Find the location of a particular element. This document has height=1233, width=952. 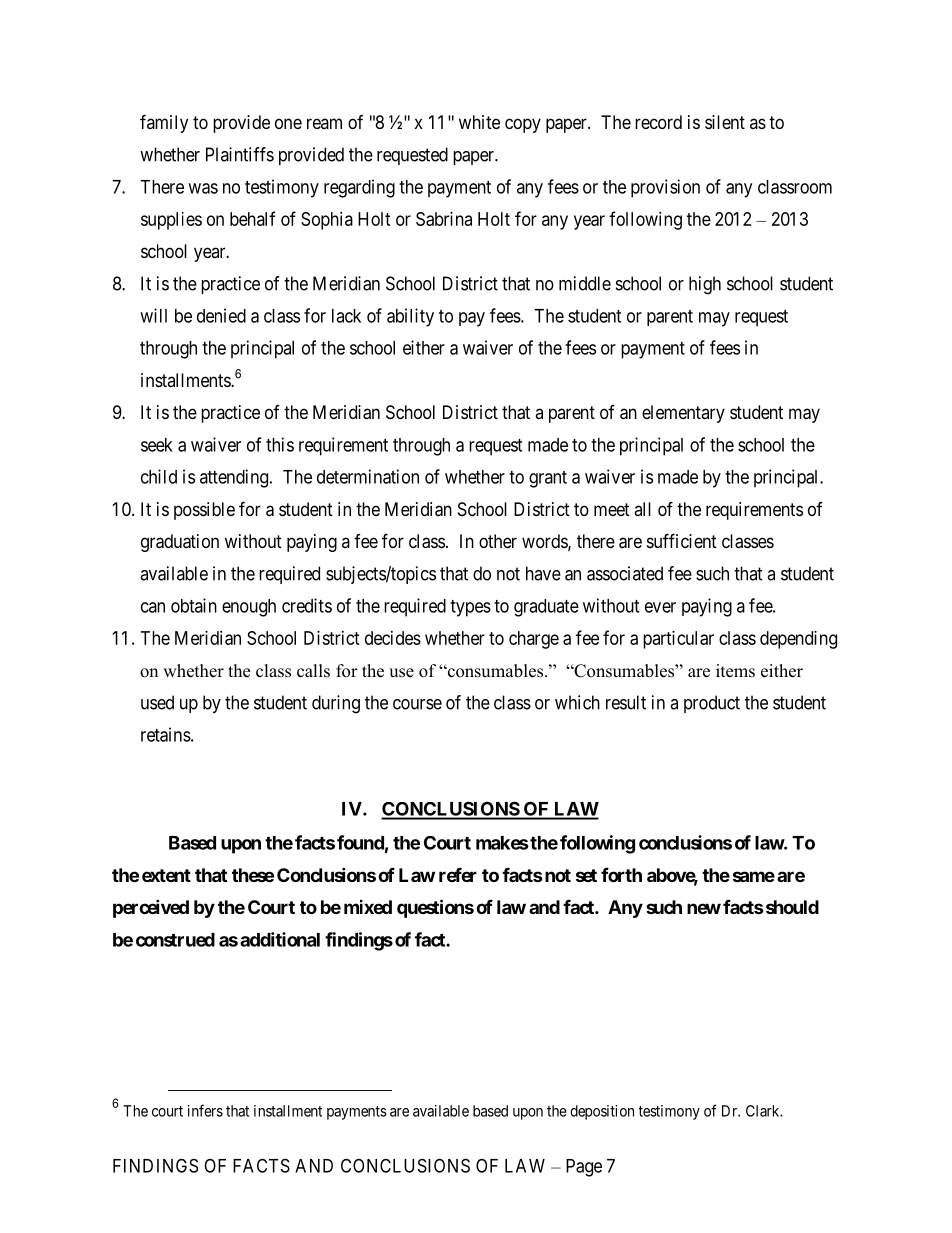

infers is located at coordinates (205, 1110).
